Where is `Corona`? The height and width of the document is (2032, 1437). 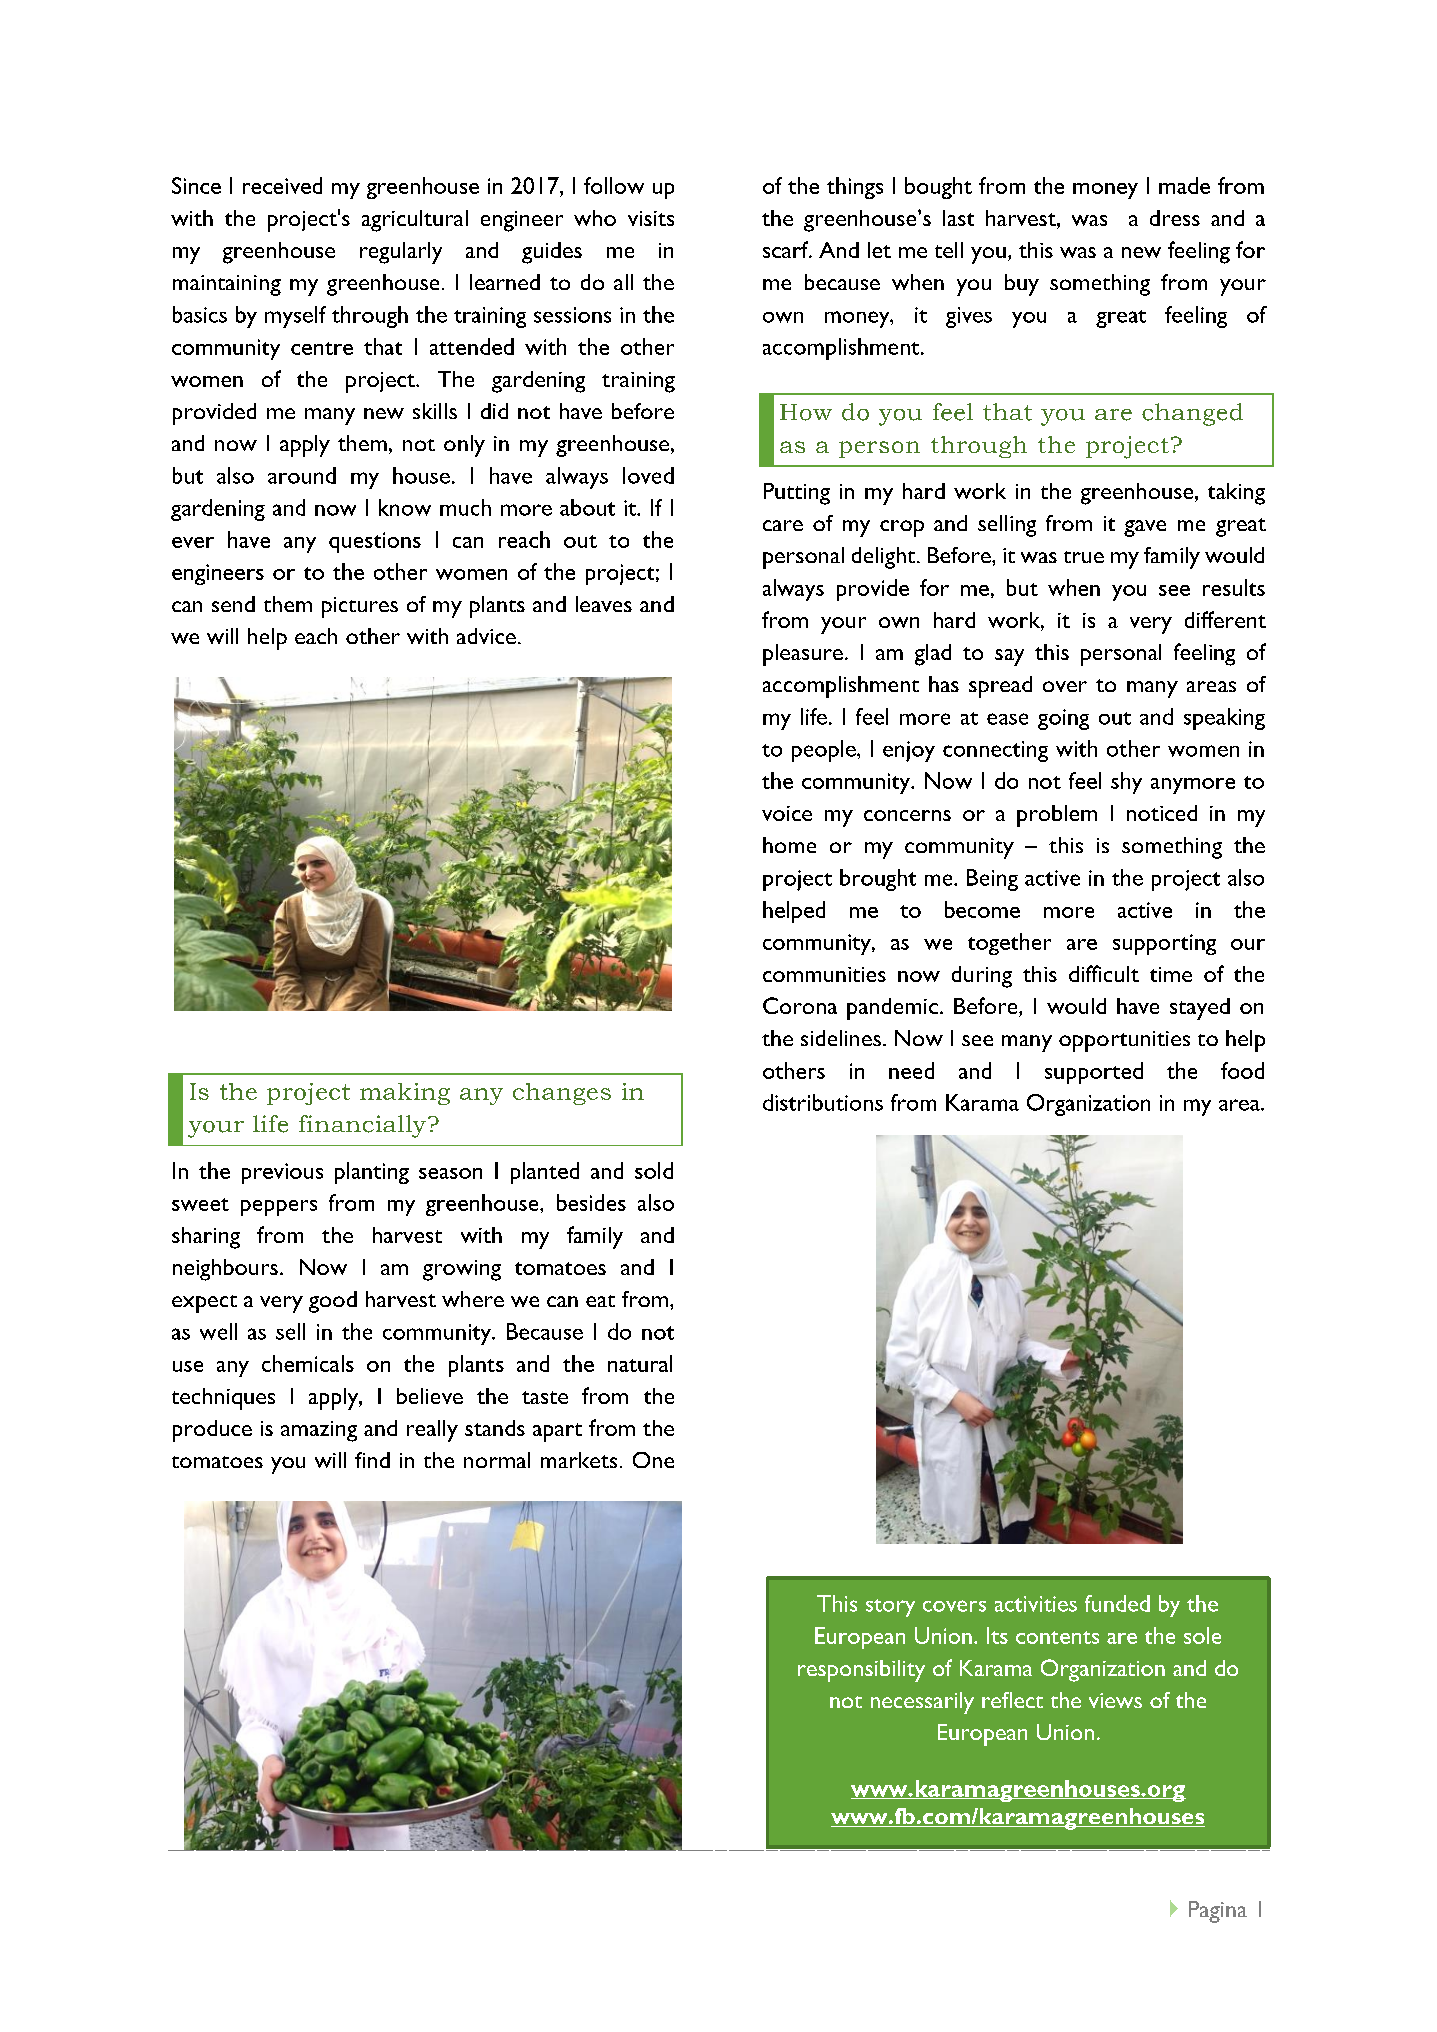
Corona is located at coordinates (800, 1005).
